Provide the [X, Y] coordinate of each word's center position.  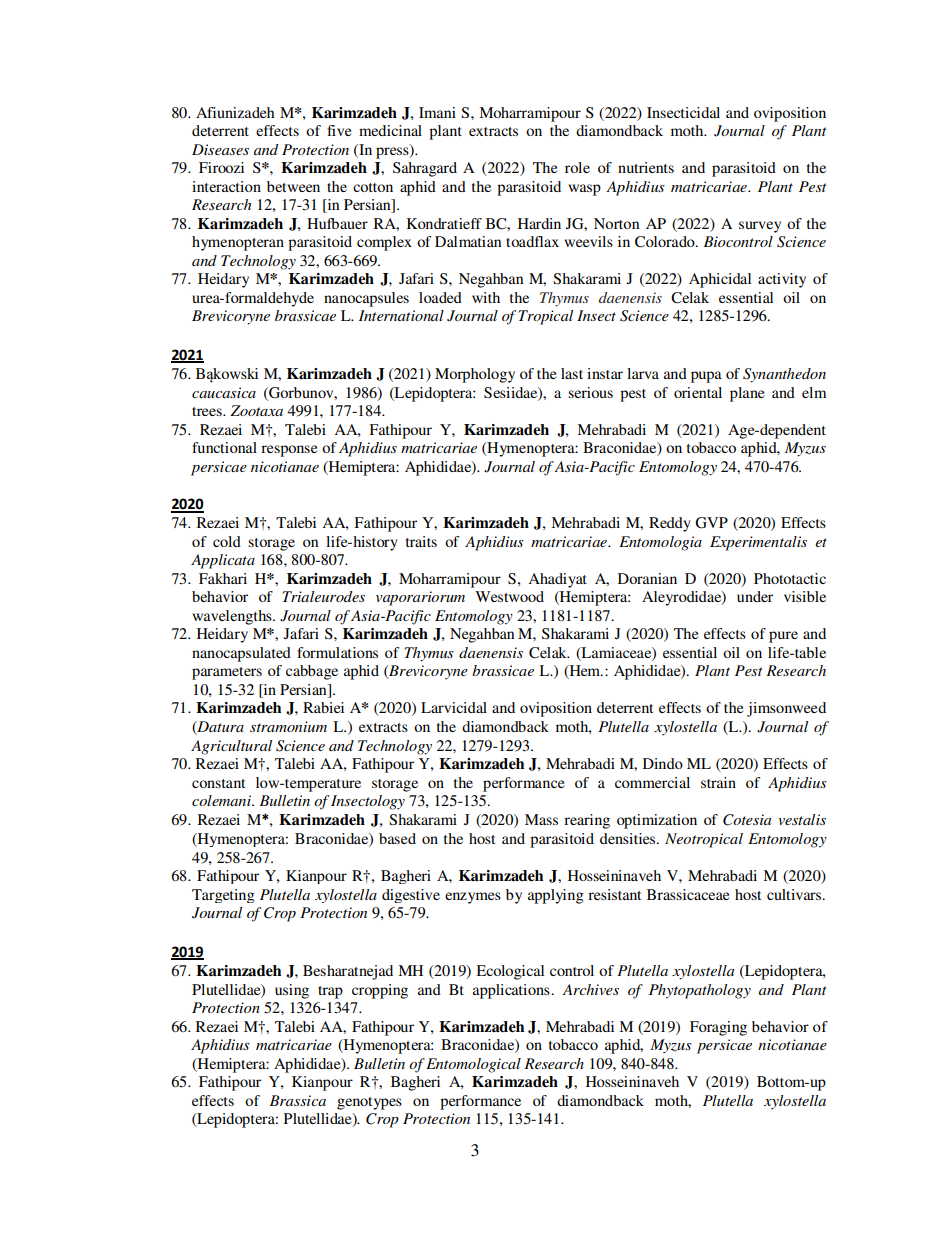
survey [760, 227]
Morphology [475, 375]
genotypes [369, 1103]
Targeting [223, 896]
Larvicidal [454, 707]
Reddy [670, 524]
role [577, 167]
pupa [706, 377]
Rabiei [323, 707]
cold [227, 541]
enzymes [473, 898]
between [293, 186]
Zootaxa [256, 410]
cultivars [795, 894]
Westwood [509, 596]
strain [718, 782]
